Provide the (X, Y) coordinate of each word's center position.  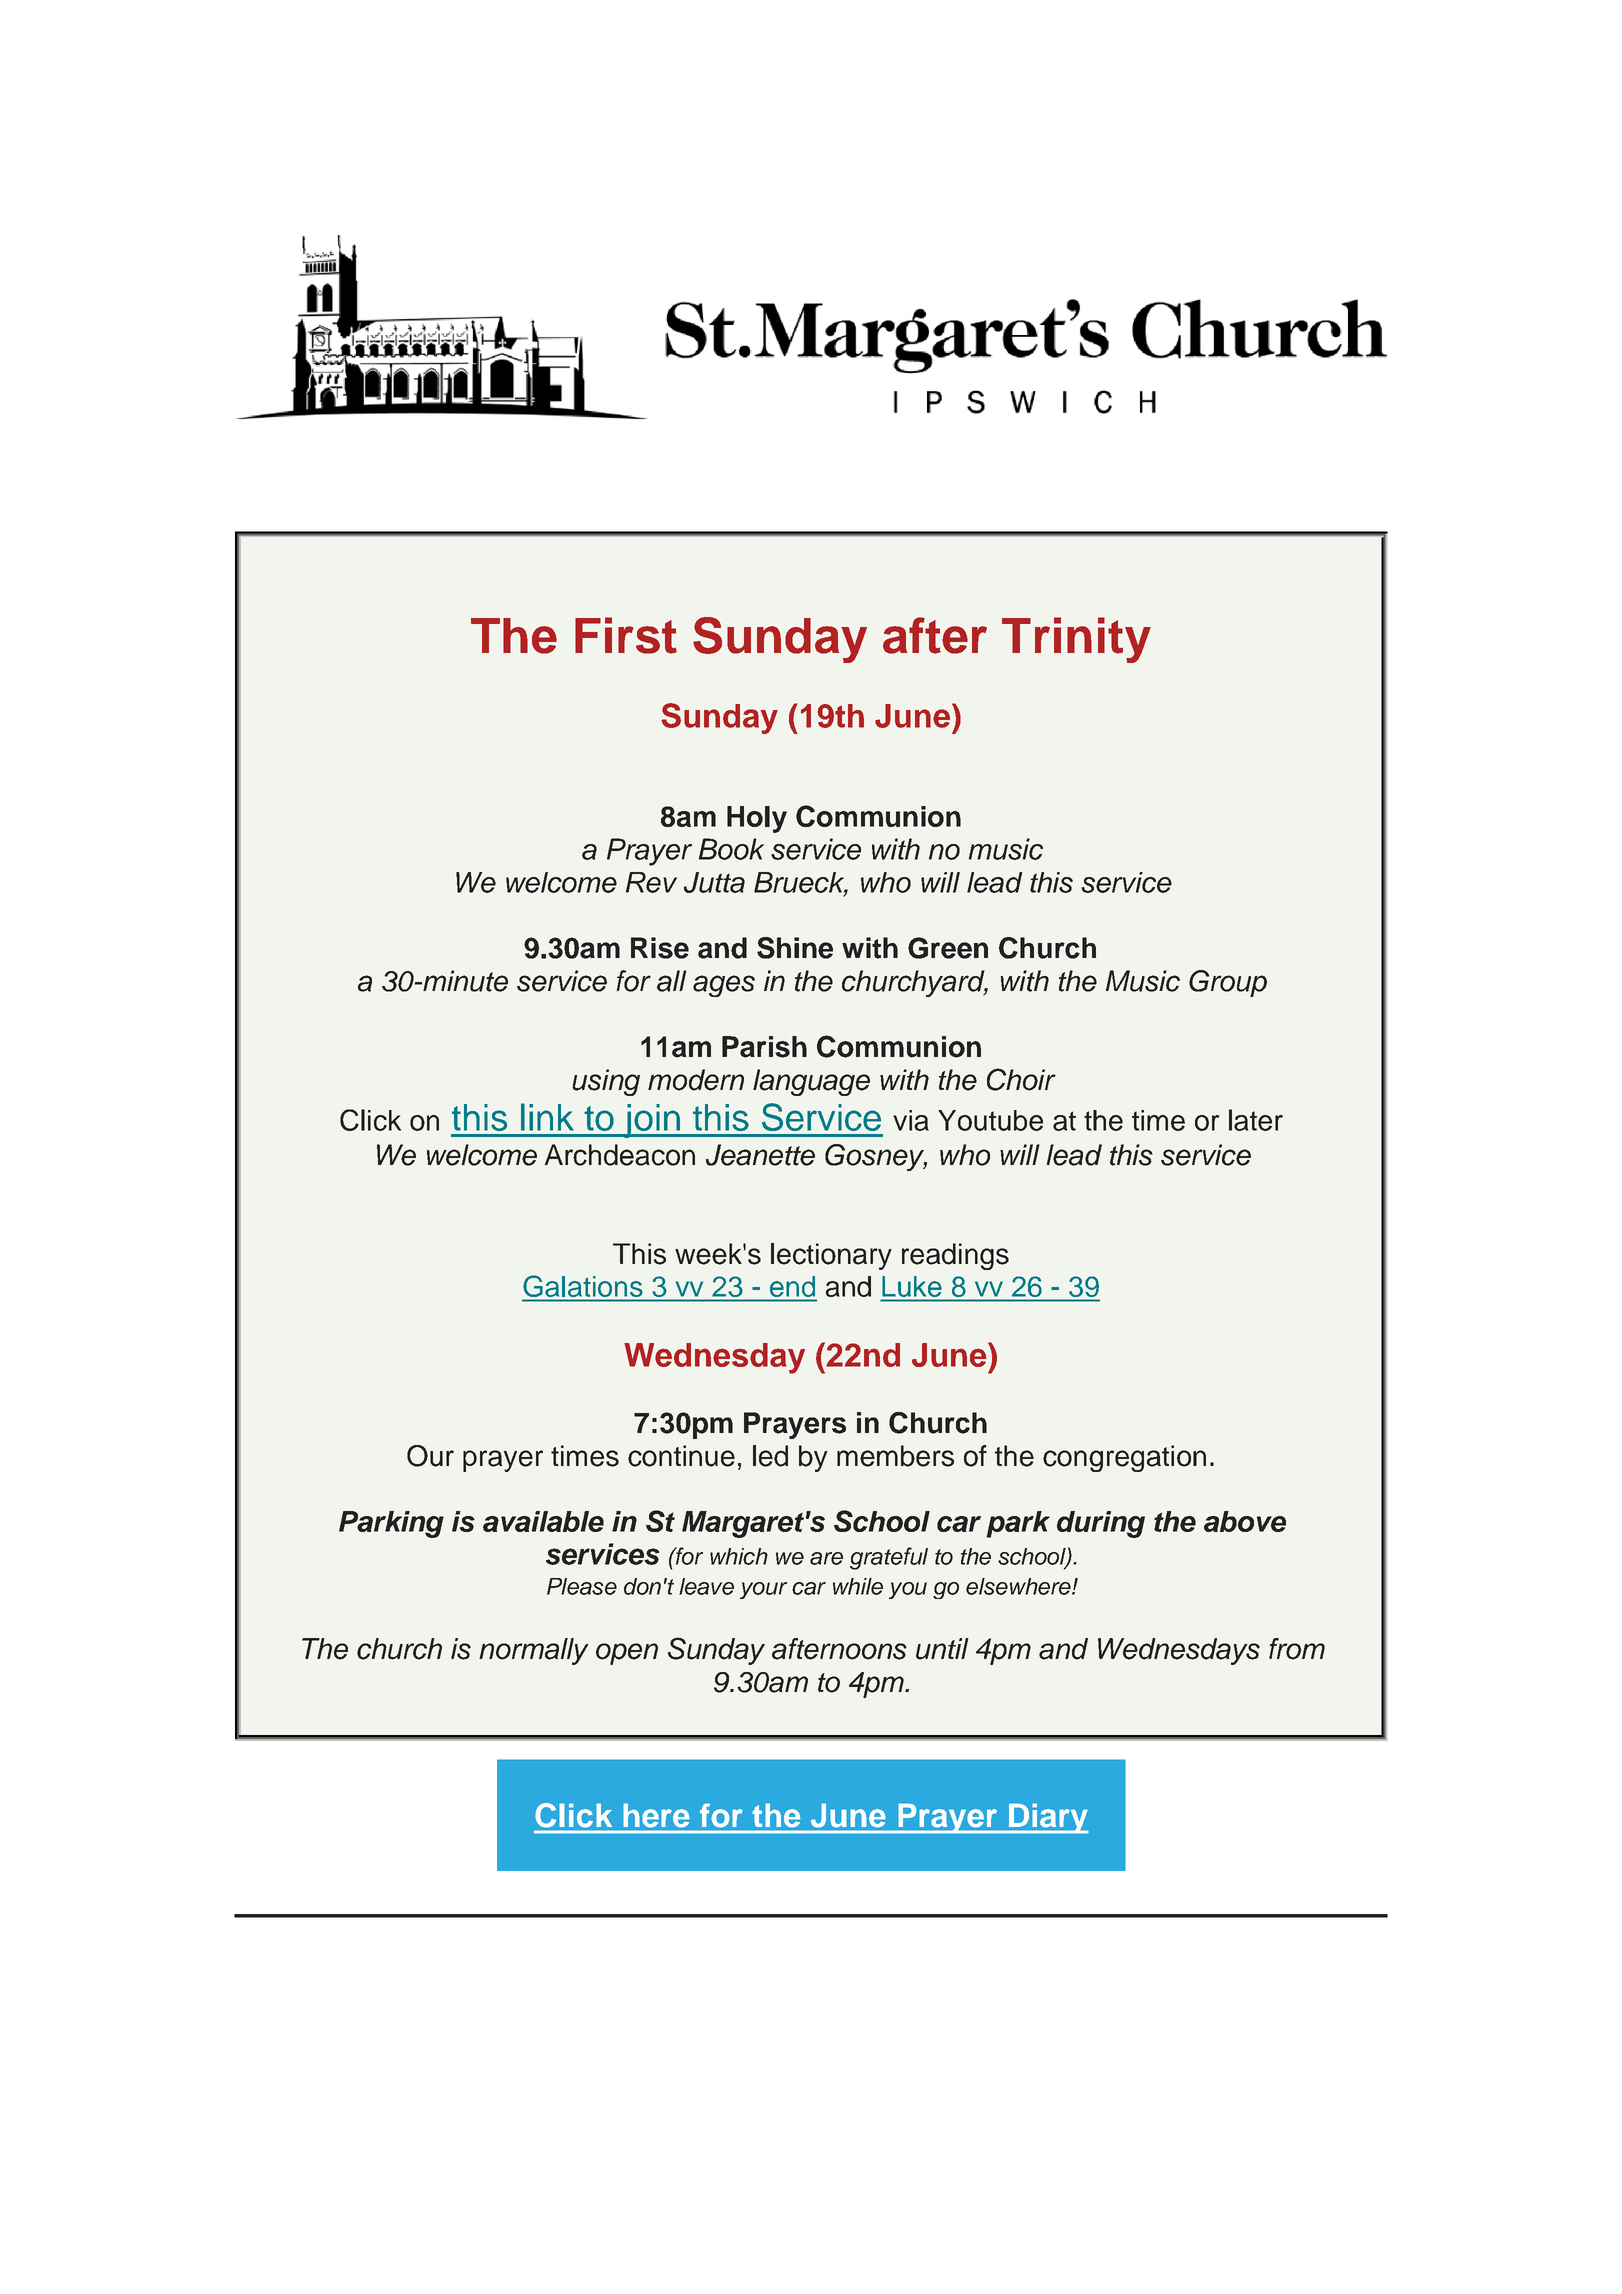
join (652, 1121)
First (626, 635)
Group (1228, 983)
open (627, 1654)
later (1256, 1120)
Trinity (1076, 640)
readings (955, 1256)
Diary (1048, 1818)
